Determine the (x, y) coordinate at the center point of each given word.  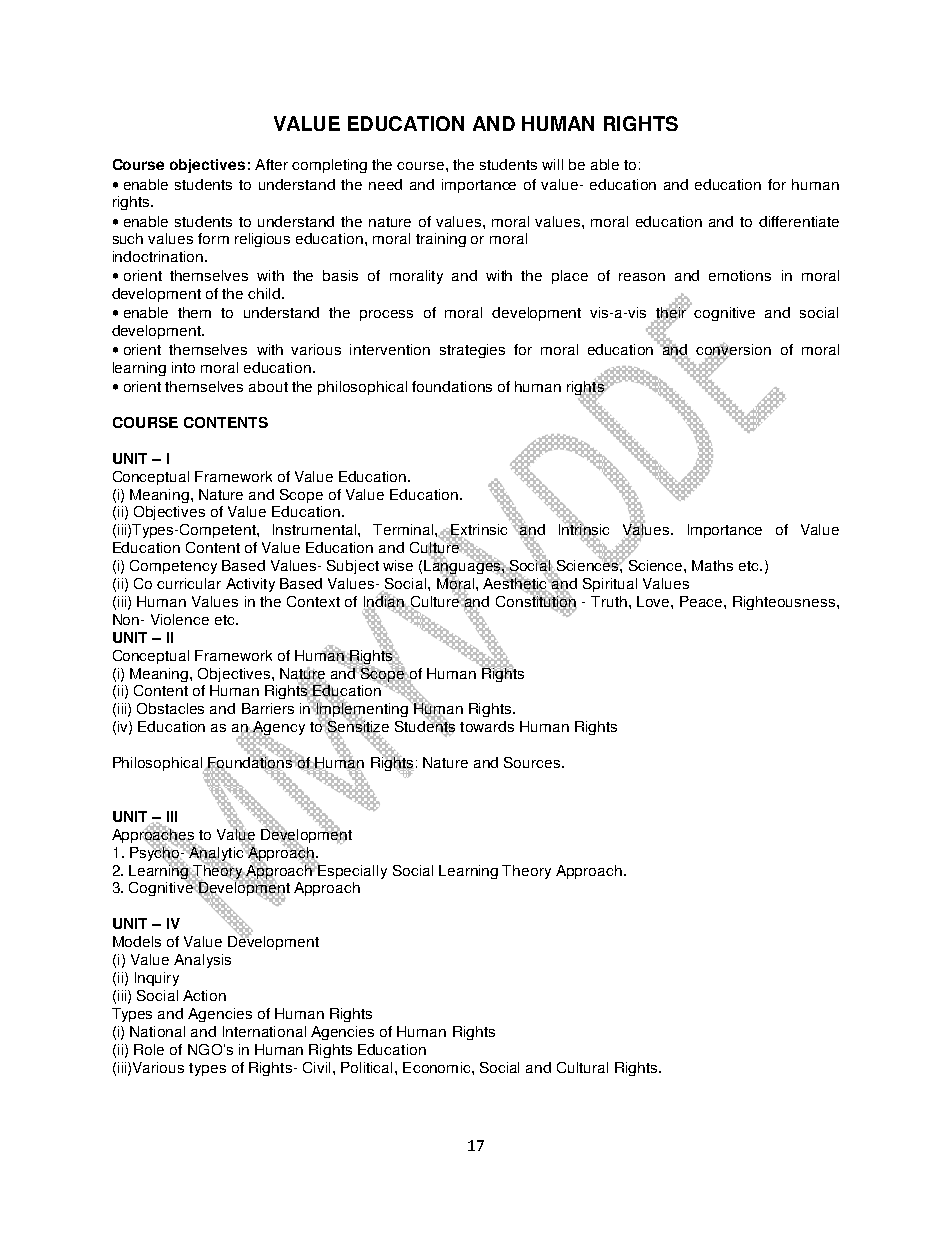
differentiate (799, 221)
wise (398, 565)
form (213, 238)
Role (149, 1049)
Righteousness (784, 603)
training (441, 240)
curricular (189, 583)
